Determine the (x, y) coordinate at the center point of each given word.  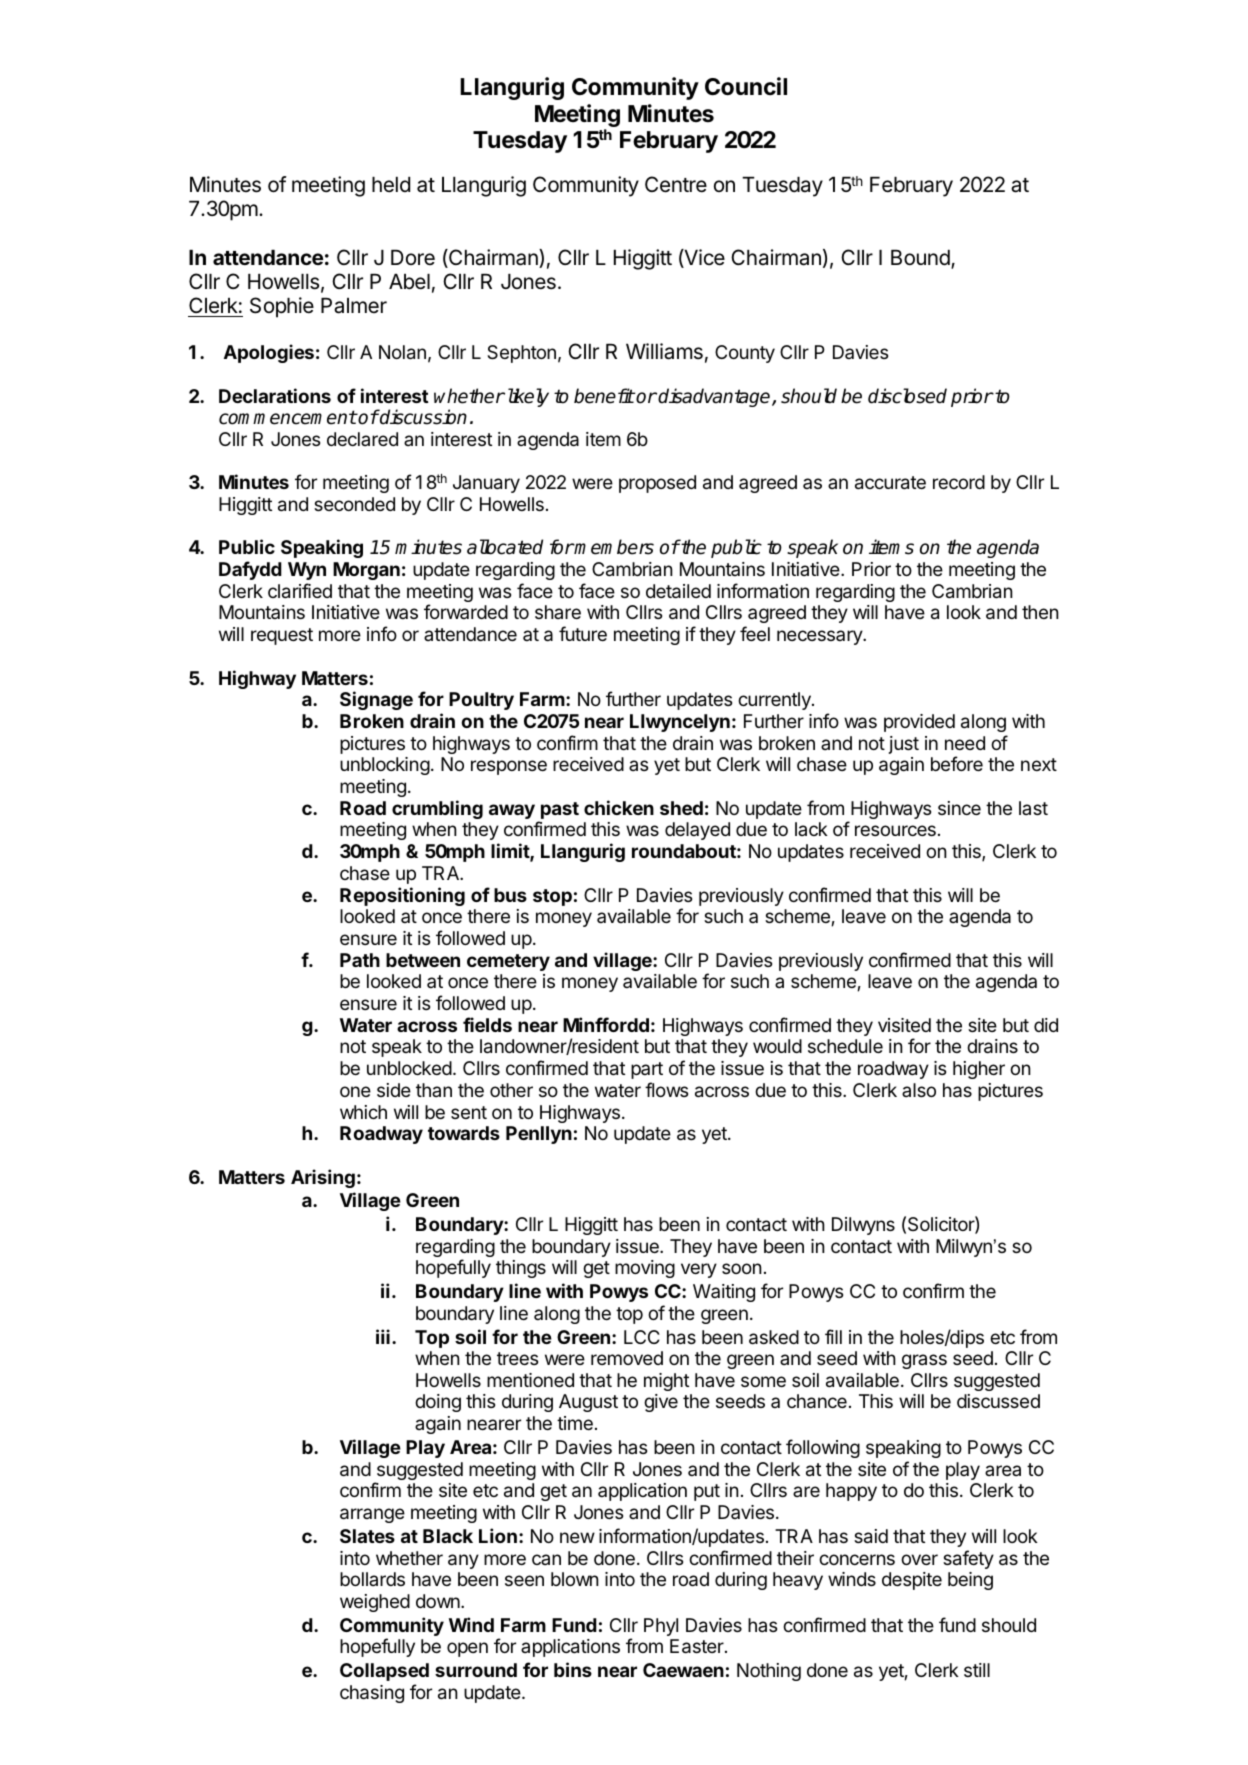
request (282, 636)
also (919, 1090)
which (363, 1112)
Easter (698, 1646)
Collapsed (384, 1672)
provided (919, 723)
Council (746, 86)
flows (666, 1089)
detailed (678, 591)
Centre (676, 184)
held (391, 185)
